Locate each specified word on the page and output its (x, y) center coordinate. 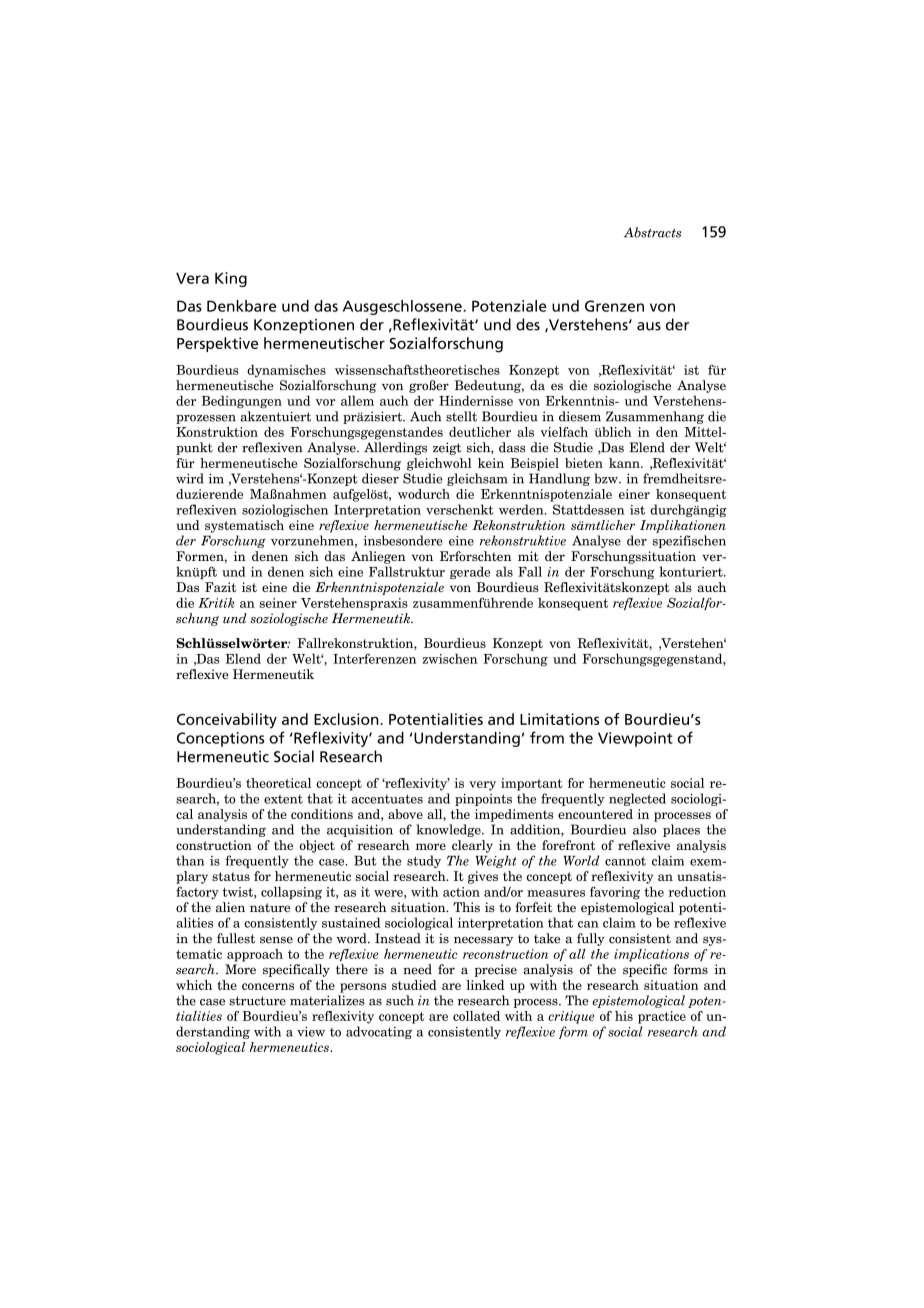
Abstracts (653, 232)
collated (476, 1016)
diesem (580, 416)
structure (257, 1001)
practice (662, 1017)
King (231, 279)
